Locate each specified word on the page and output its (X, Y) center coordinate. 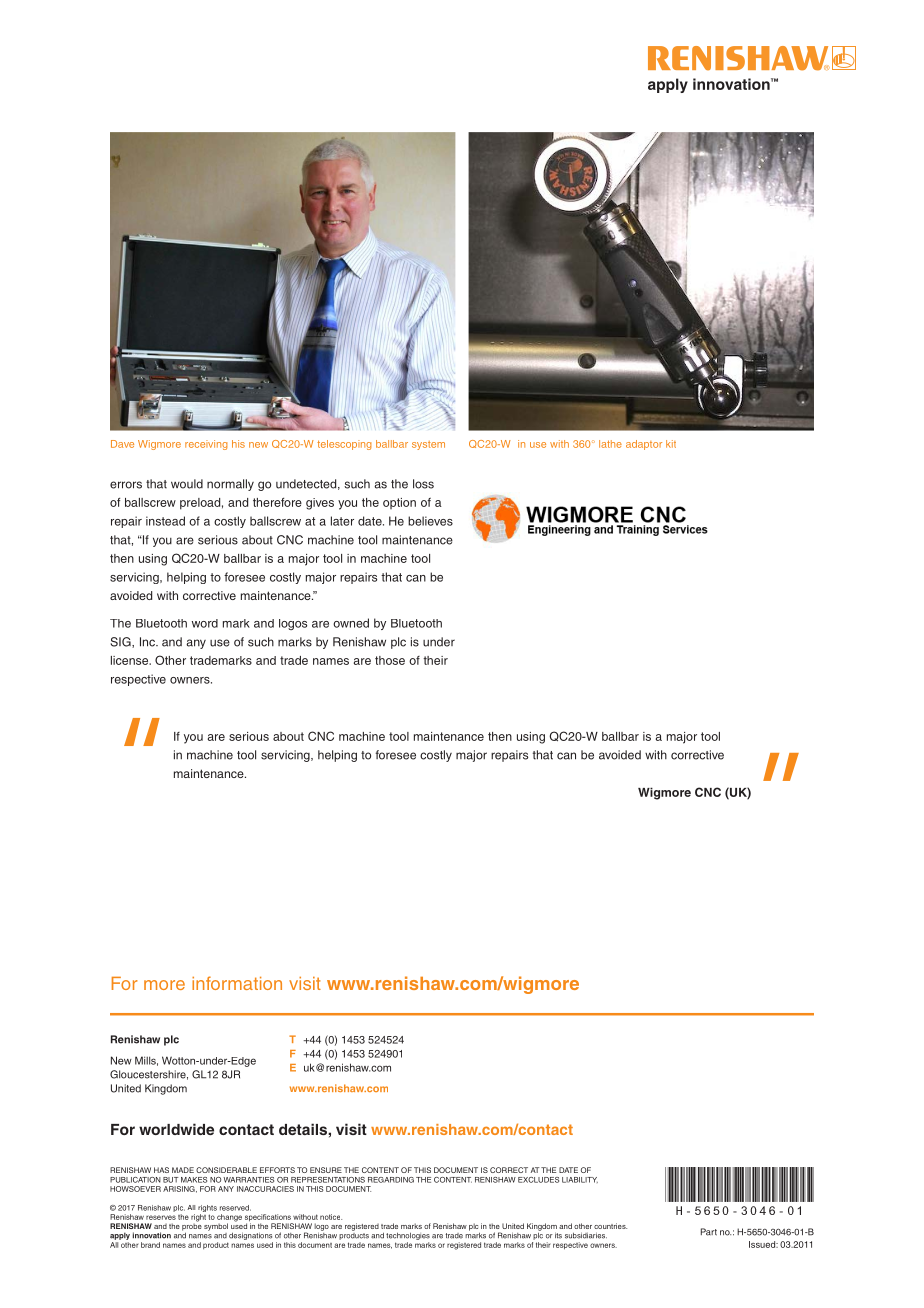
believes (430, 521)
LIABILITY (580, 1180)
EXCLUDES (538, 1180)
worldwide (176, 1129)
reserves (161, 1217)
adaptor (644, 445)
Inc (148, 642)
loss (423, 484)
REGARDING (391, 1180)
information (237, 983)
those (390, 660)
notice (331, 1217)
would (187, 484)
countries (610, 1226)
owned (351, 623)
